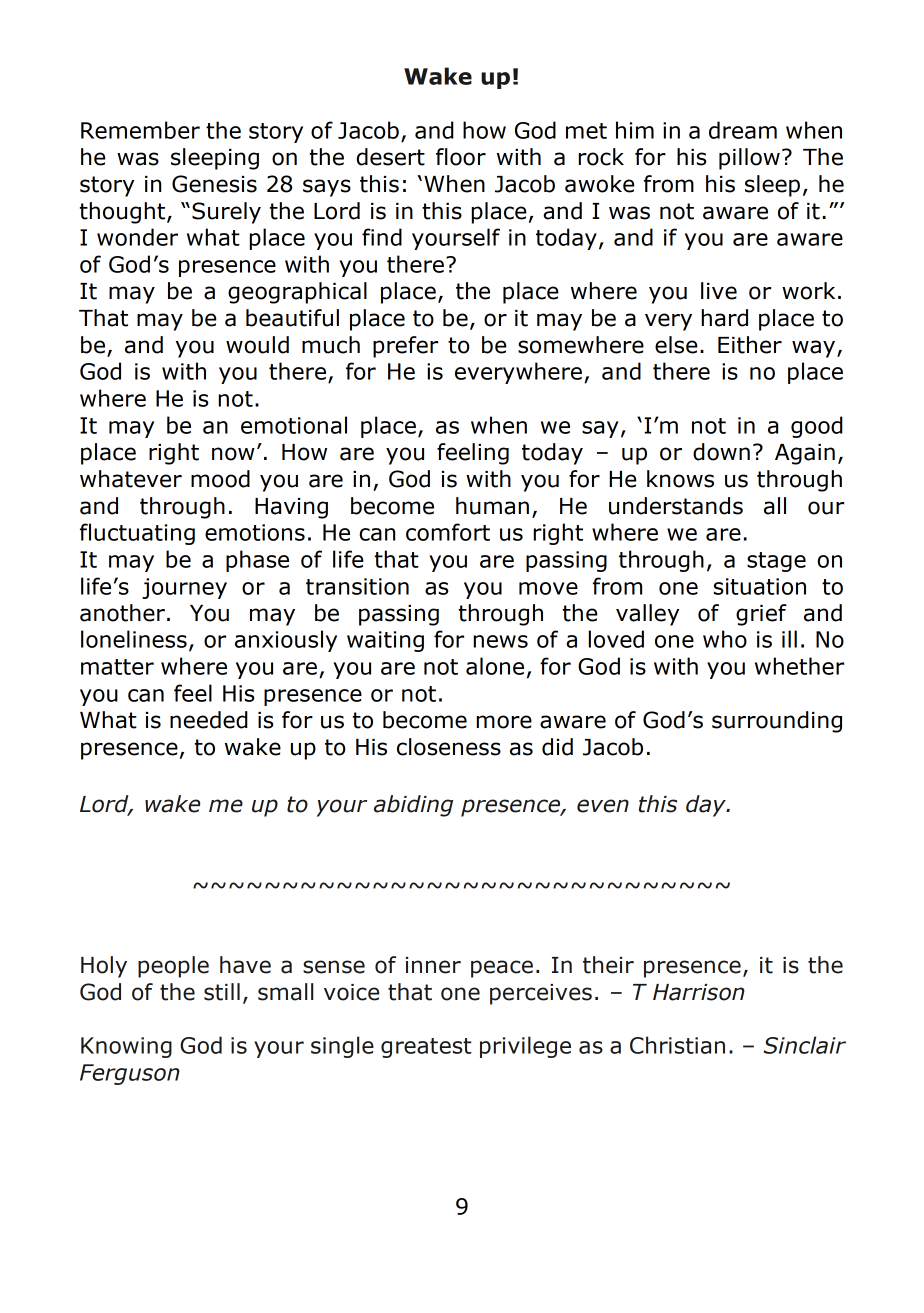  What do you see at coordinates (500, 641) in the document?
I see `news` at bounding box center [500, 641].
